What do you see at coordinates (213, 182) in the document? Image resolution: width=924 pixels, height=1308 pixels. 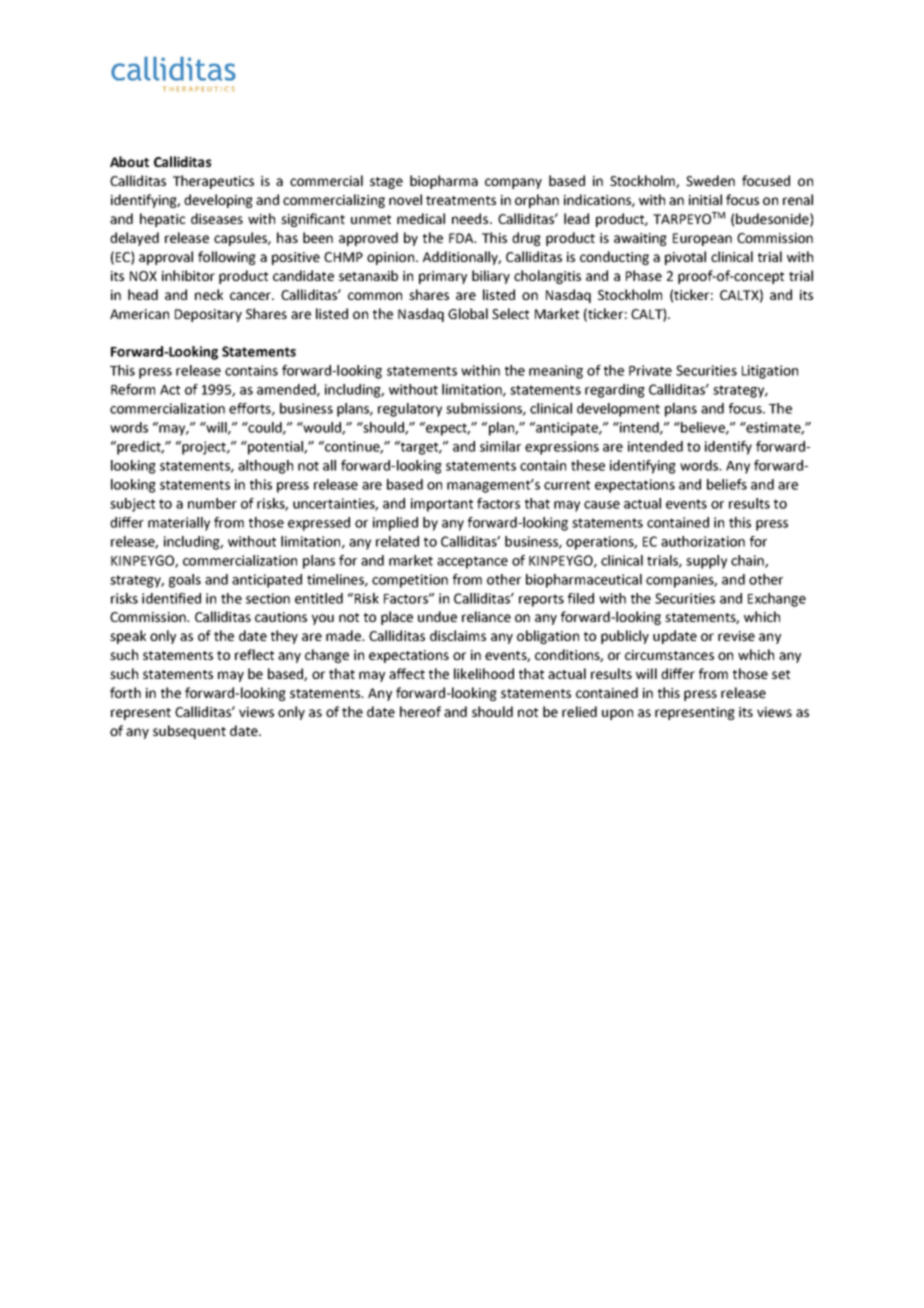 I see `Therapeutics` at bounding box center [213, 182].
